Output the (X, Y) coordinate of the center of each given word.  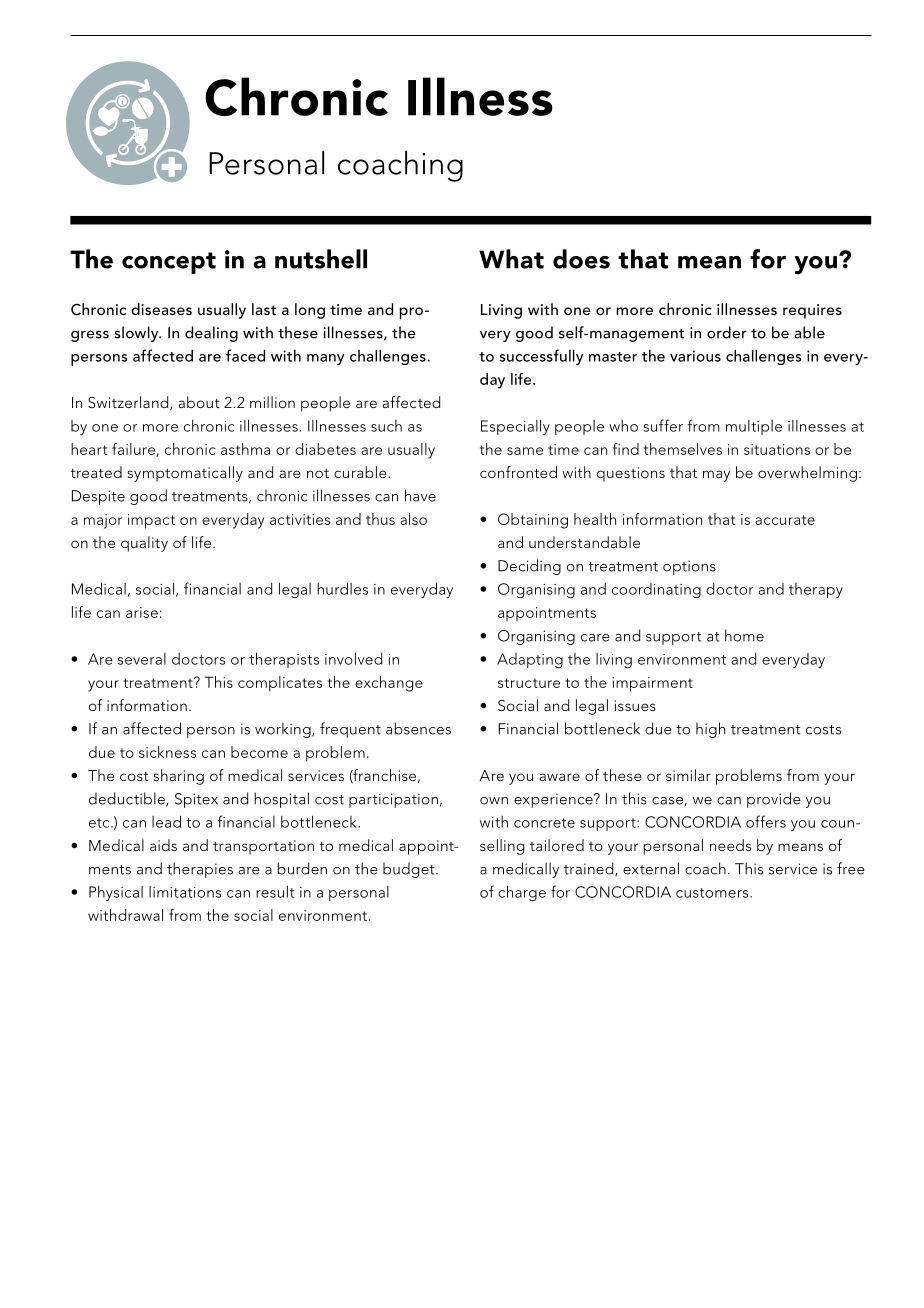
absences (418, 728)
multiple (754, 427)
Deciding (529, 567)
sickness (167, 752)
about (199, 402)
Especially (515, 427)
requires (812, 311)
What (511, 259)
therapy (816, 590)
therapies (200, 870)
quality (144, 544)
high (710, 730)
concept (169, 263)
